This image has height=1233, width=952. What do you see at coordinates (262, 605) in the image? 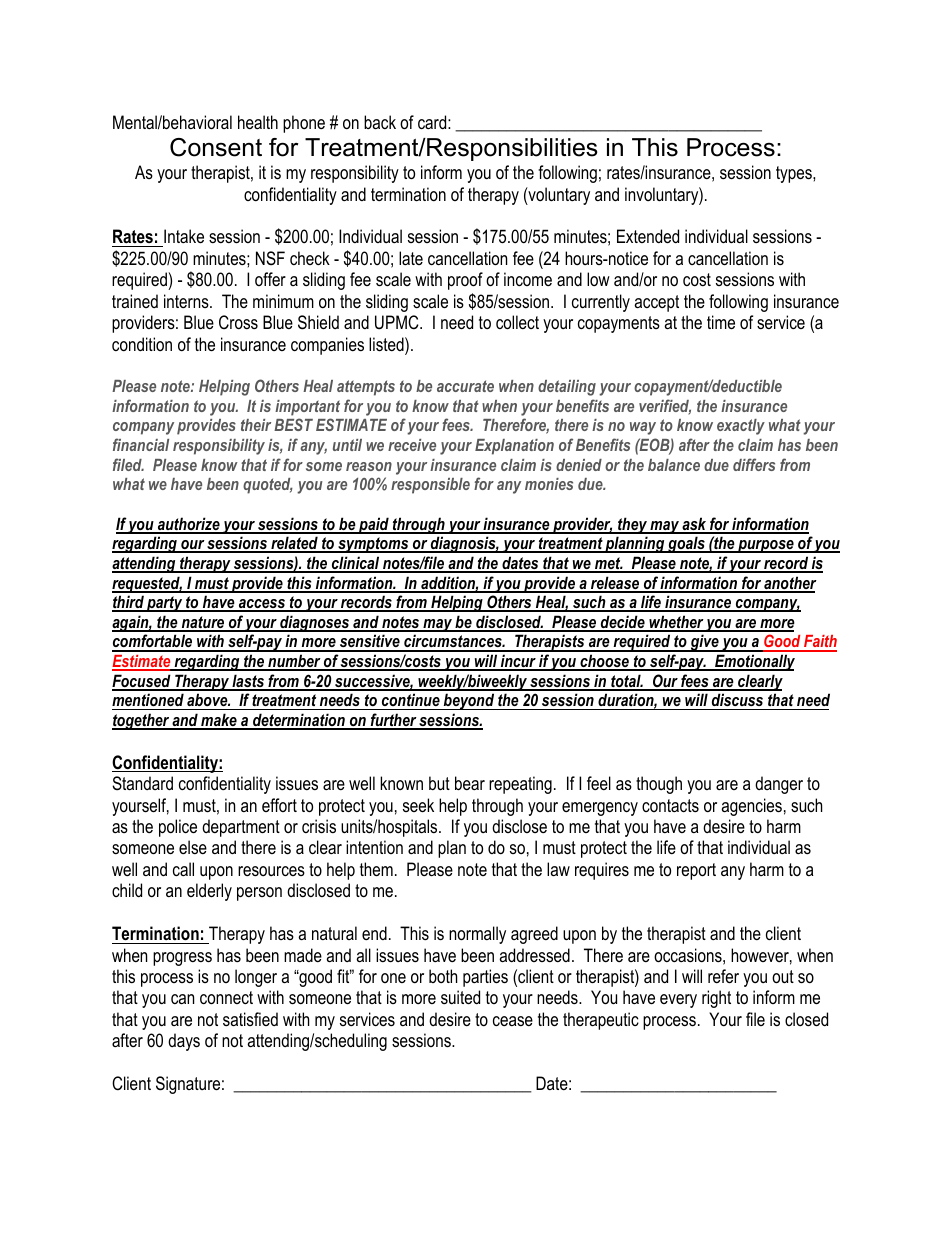
I see `access` at bounding box center [262, 605].
